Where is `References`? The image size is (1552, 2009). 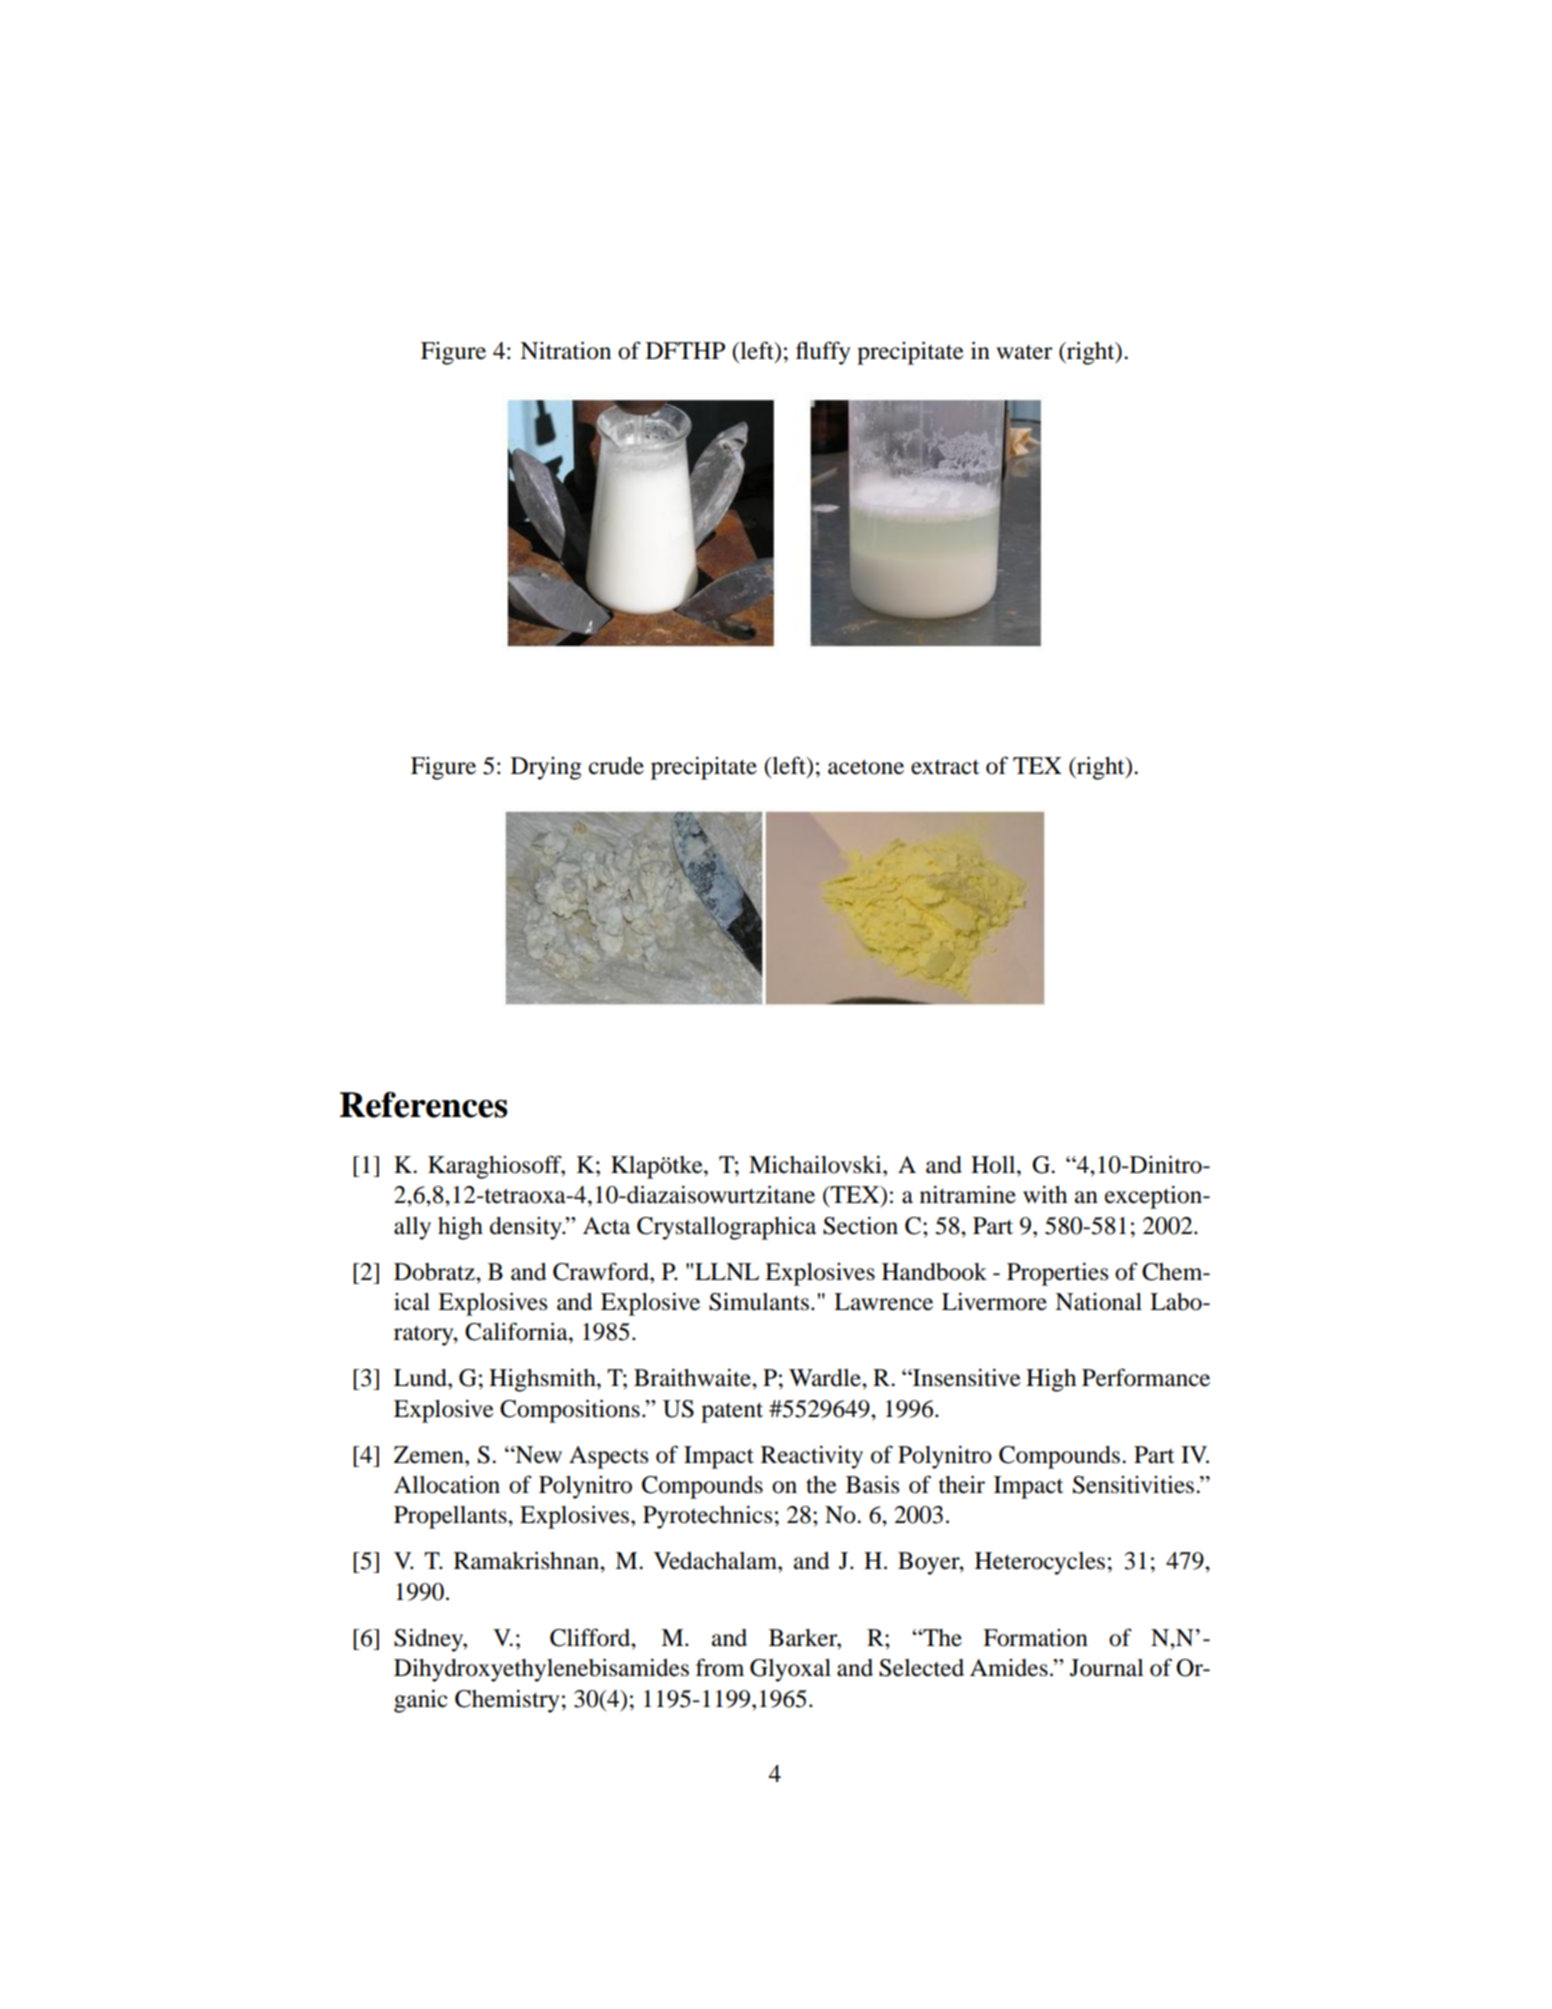
References is located at coordinates (424, 1105).
